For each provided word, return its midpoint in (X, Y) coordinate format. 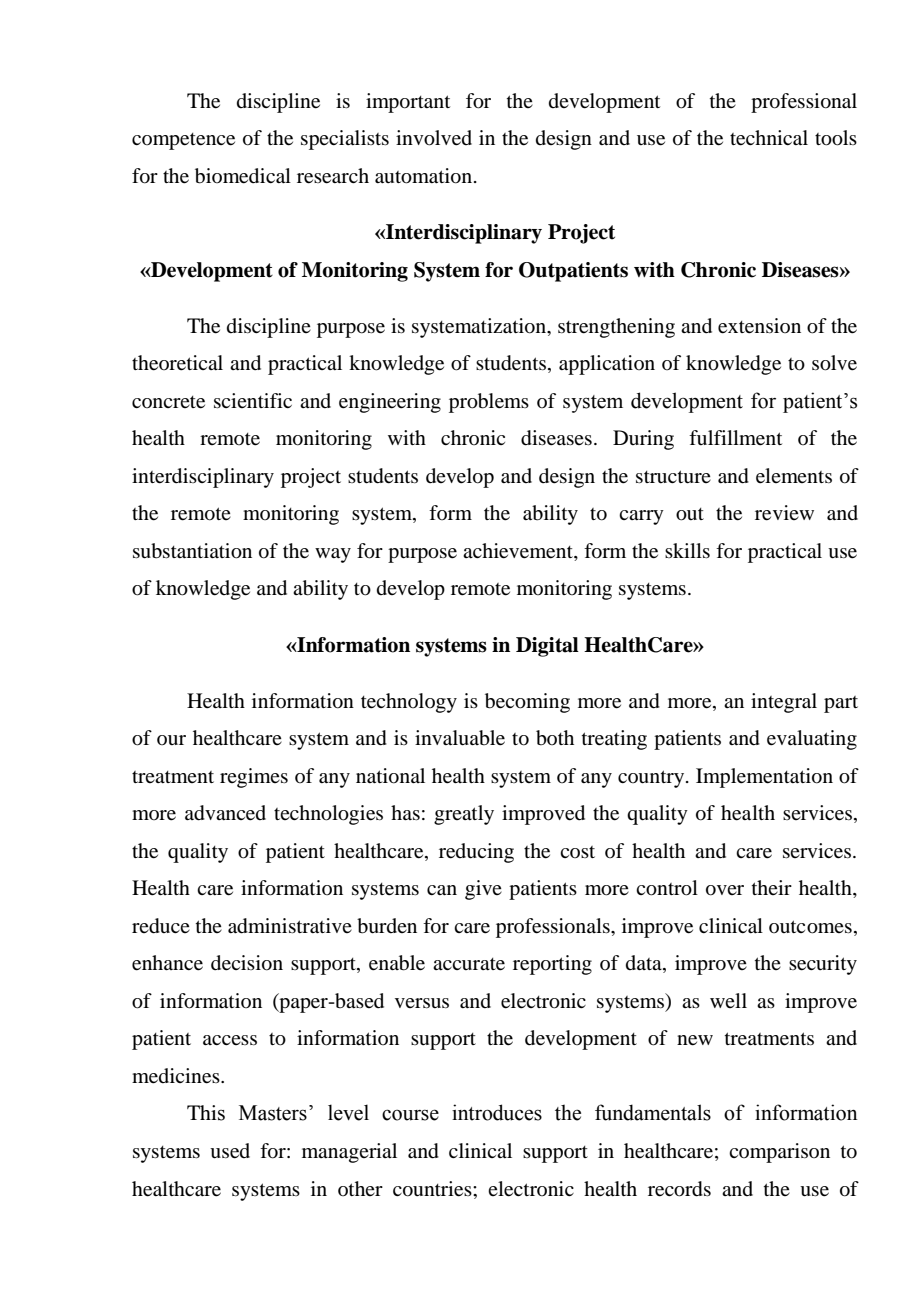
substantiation (192, 551)
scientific (253, 400)
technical (769, 138)
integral (784, 703)
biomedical (243, 176)
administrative (290, 926)
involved (434, 138)
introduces (497, 1112)
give (483, 890)
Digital (547, 647)
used (230, 1151)
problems (489, 403)
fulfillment (735, 438)
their (772, 887)
